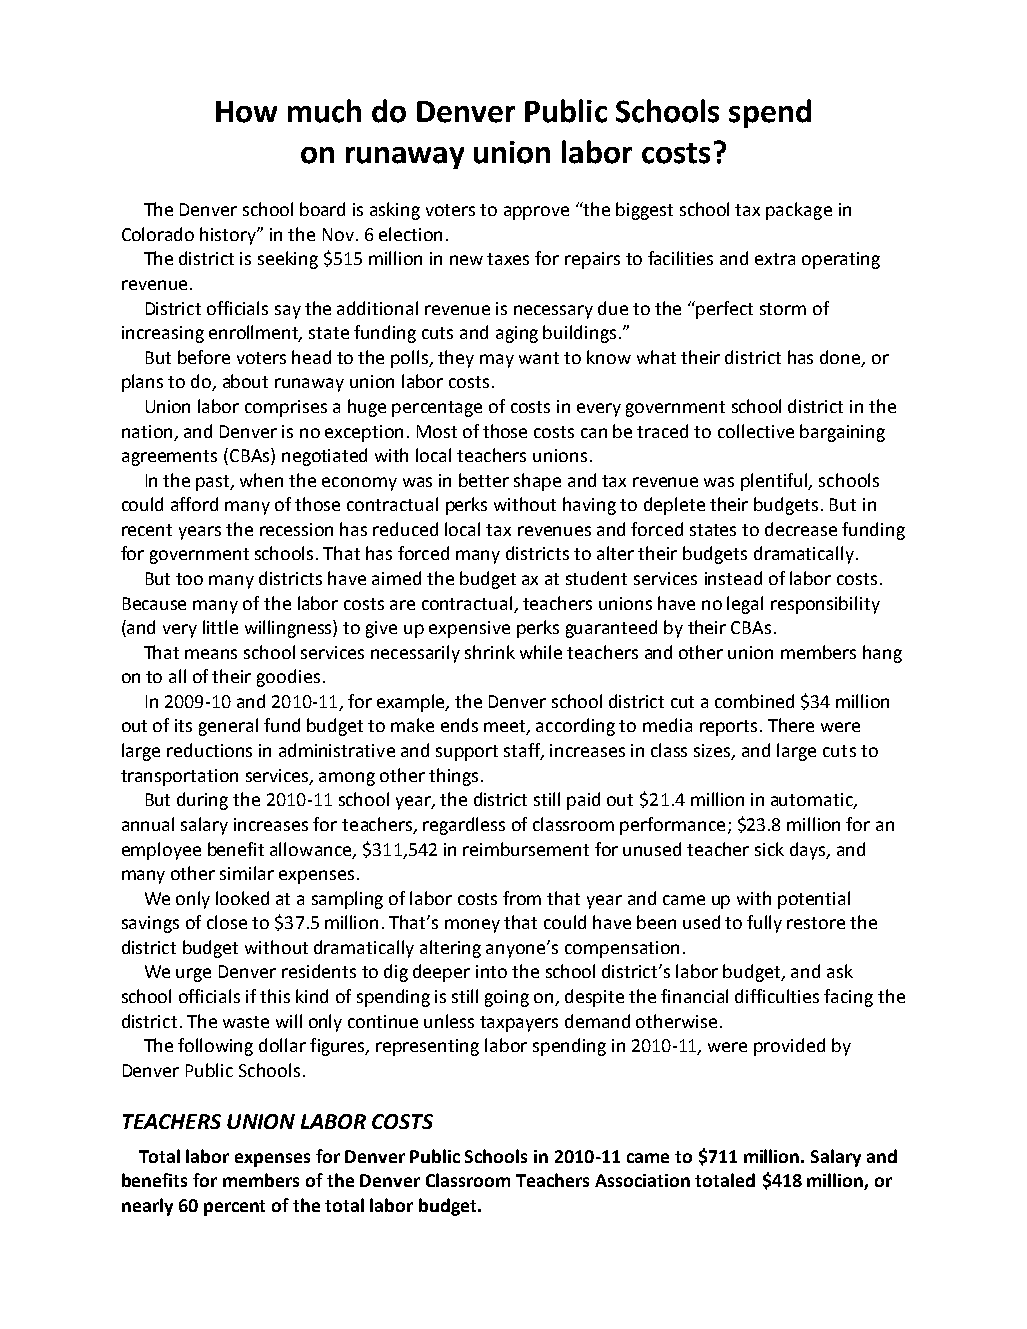 The width and height of the screenshot is (1027, 1329). Describe the element at coordinates (536, 213) in the screenshot. I see `approve` at that location.
